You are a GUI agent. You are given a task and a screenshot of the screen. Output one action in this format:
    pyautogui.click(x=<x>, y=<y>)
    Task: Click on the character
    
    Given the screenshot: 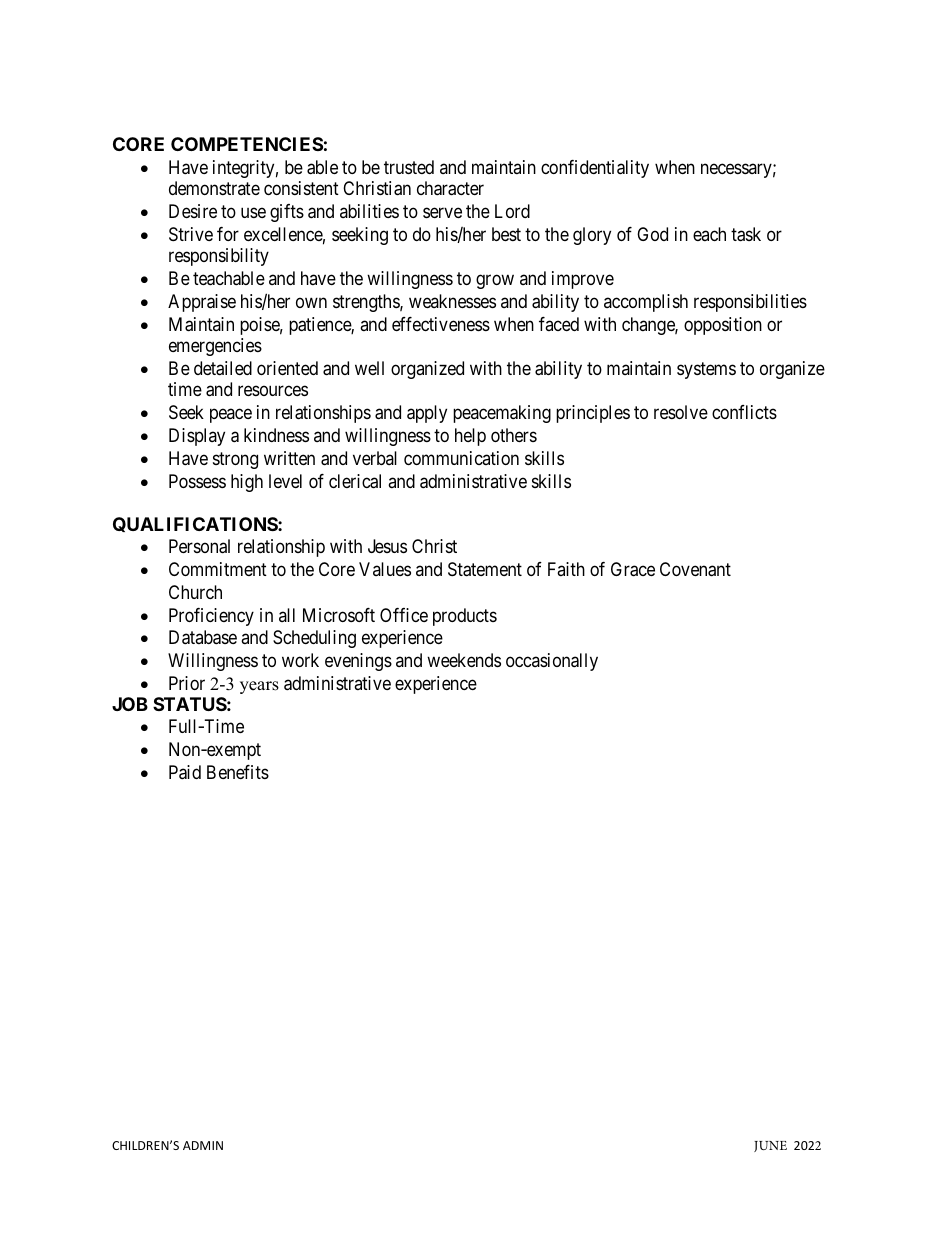 What is the action you would take?
    pyautogui.click(x=450, y=188)
